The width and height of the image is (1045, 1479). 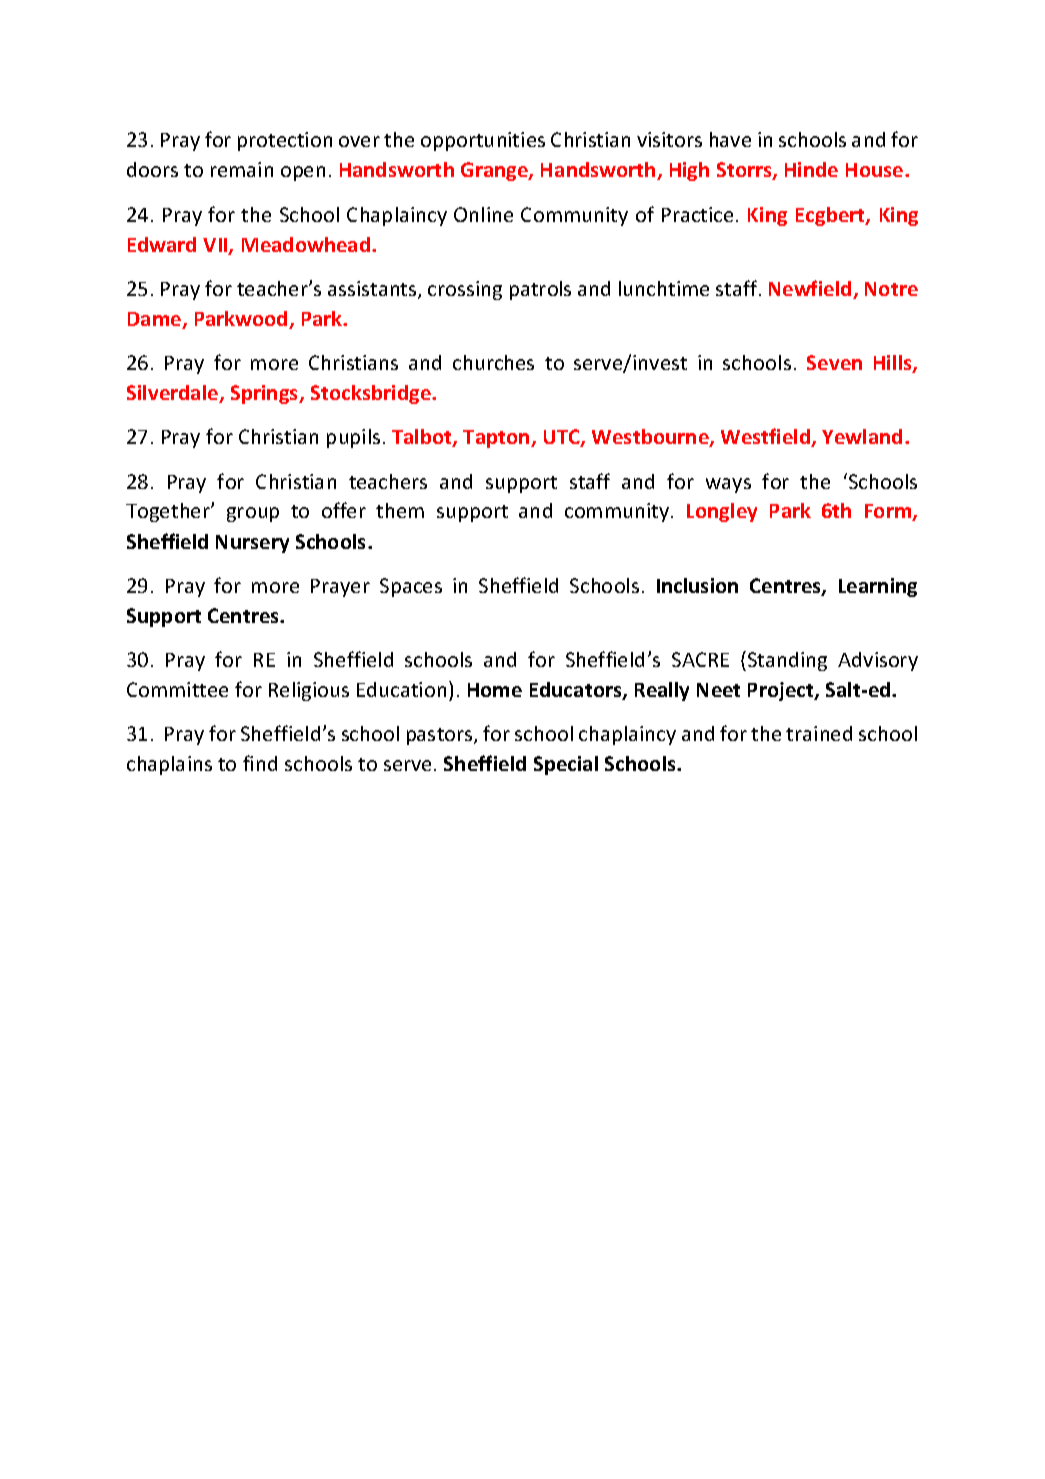 What do you see at coordinates (483, 141) in the image?
I see `opportunities` at bounding box center [483, 141].
